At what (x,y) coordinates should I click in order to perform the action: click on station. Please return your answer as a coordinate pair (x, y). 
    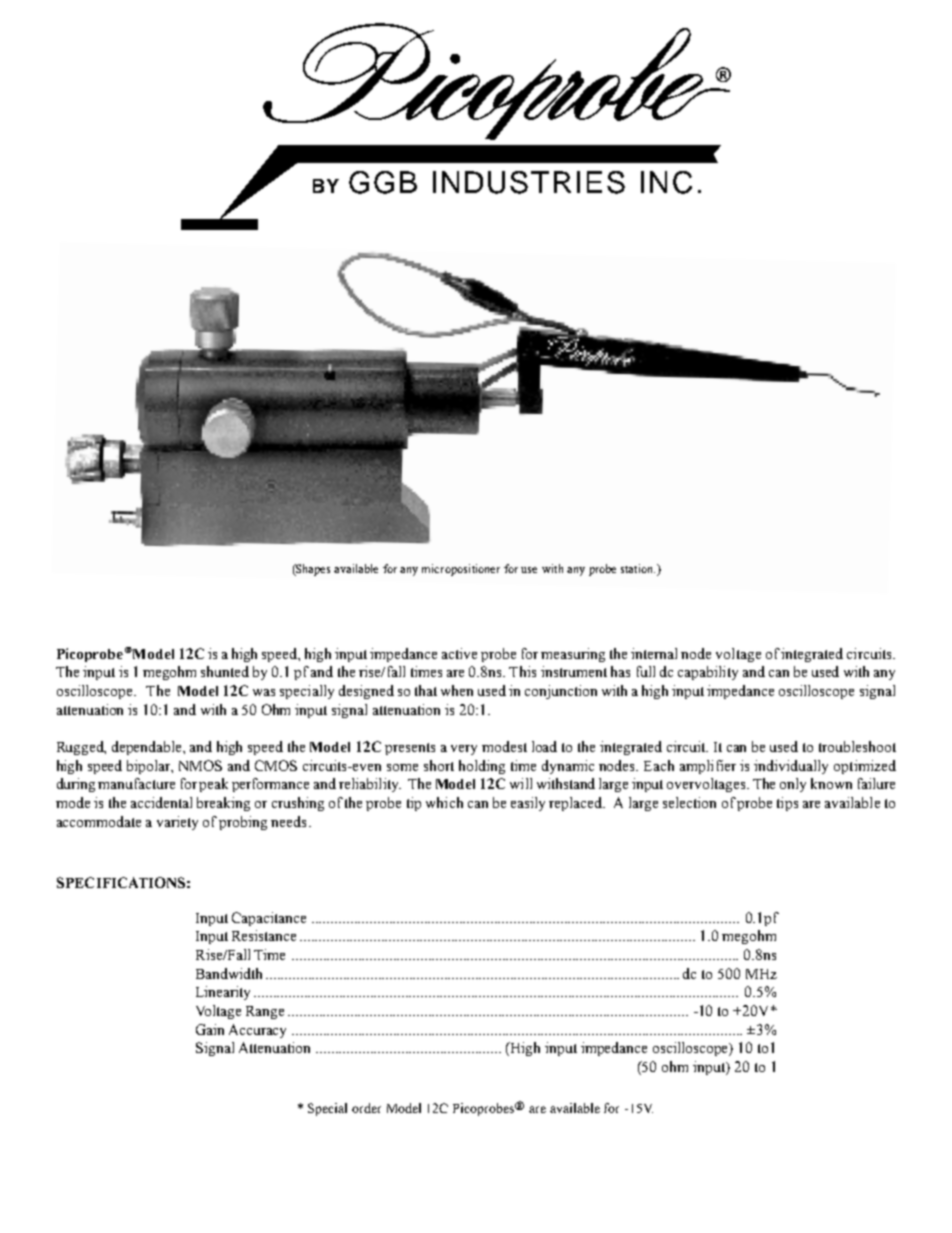
    Looking at the image, I should click on (638, 568).
